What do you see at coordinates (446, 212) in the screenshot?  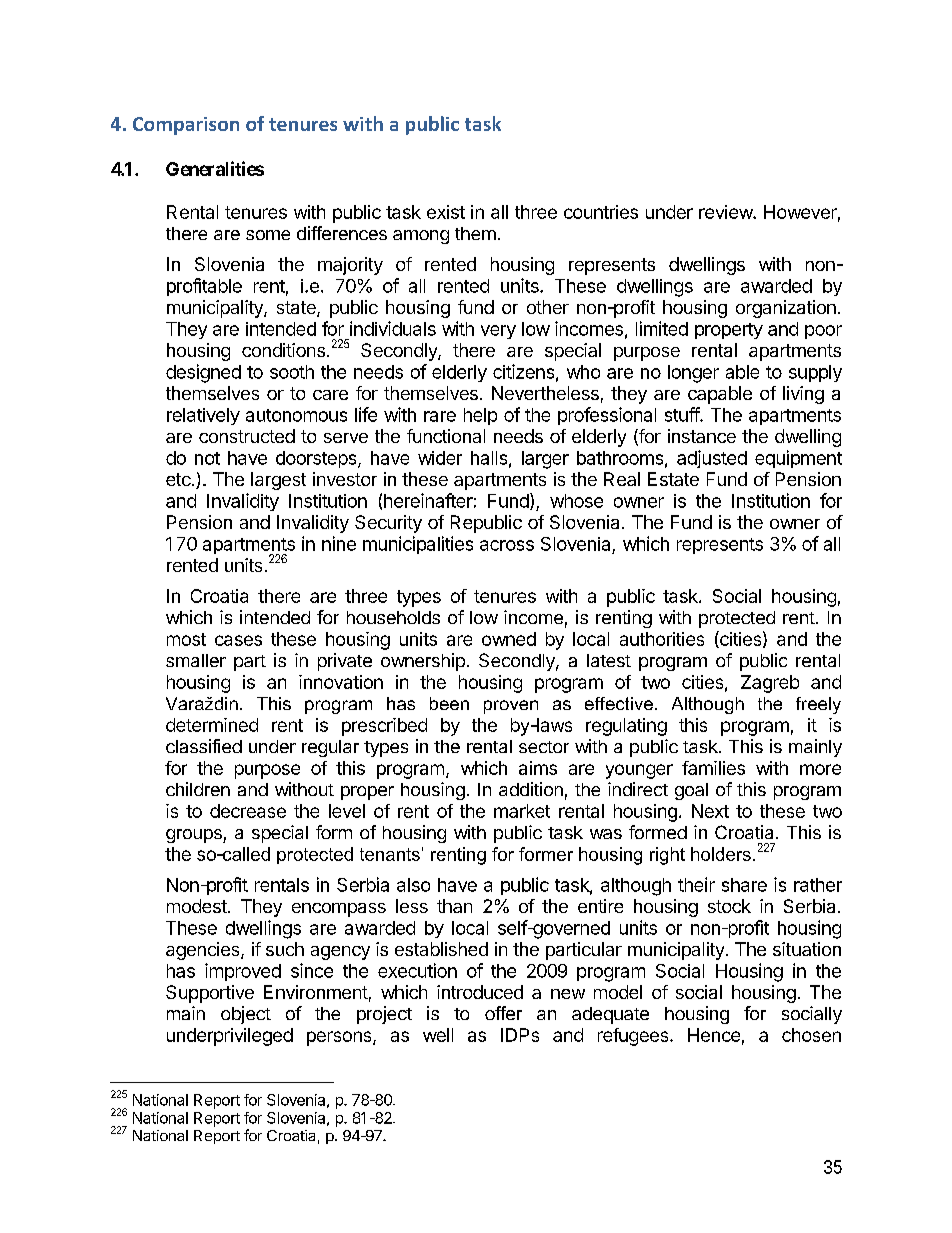 I see `exist` at bounding box center [446, 212].
